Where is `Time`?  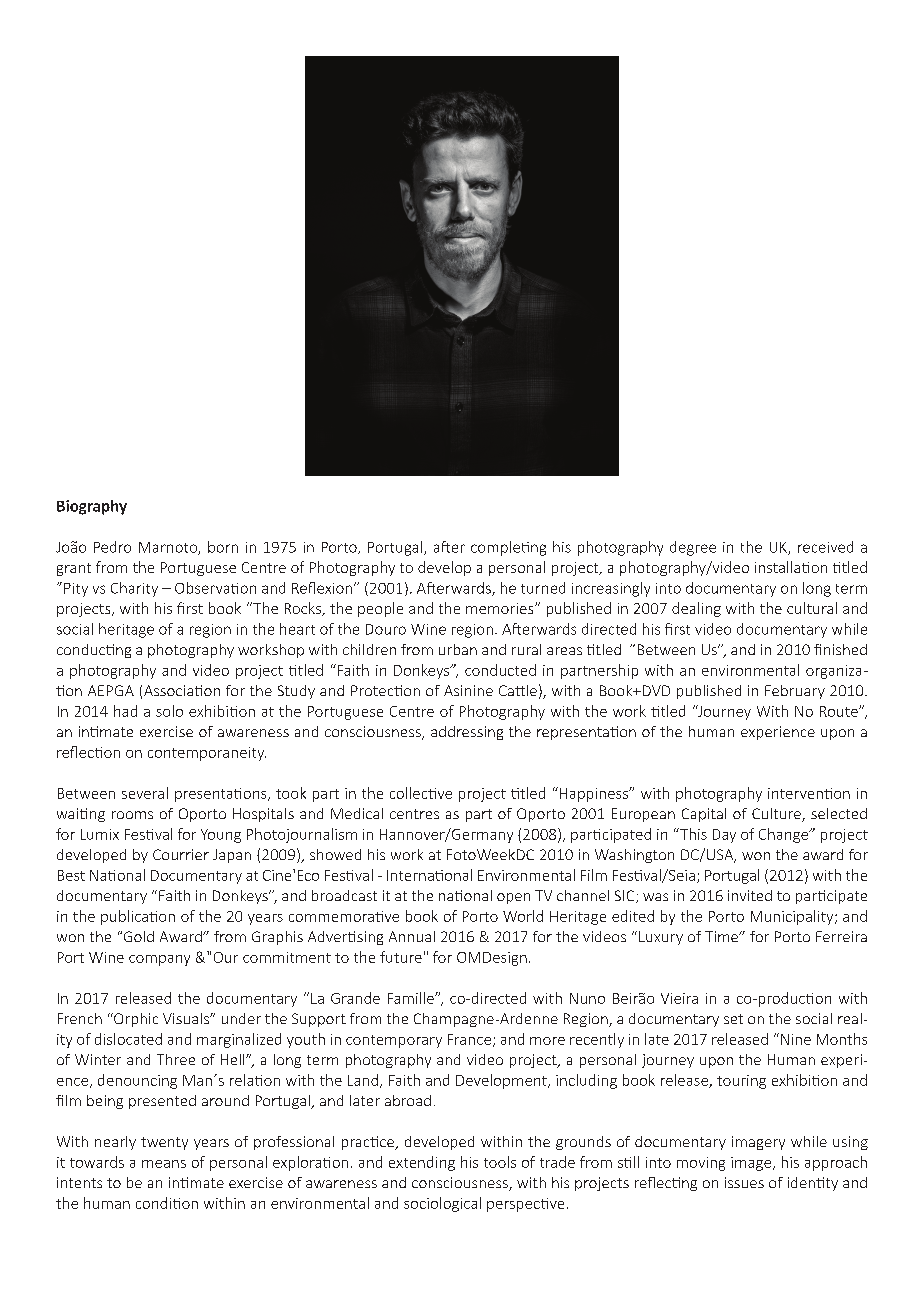 Time is located at coordinates (723, 936).
